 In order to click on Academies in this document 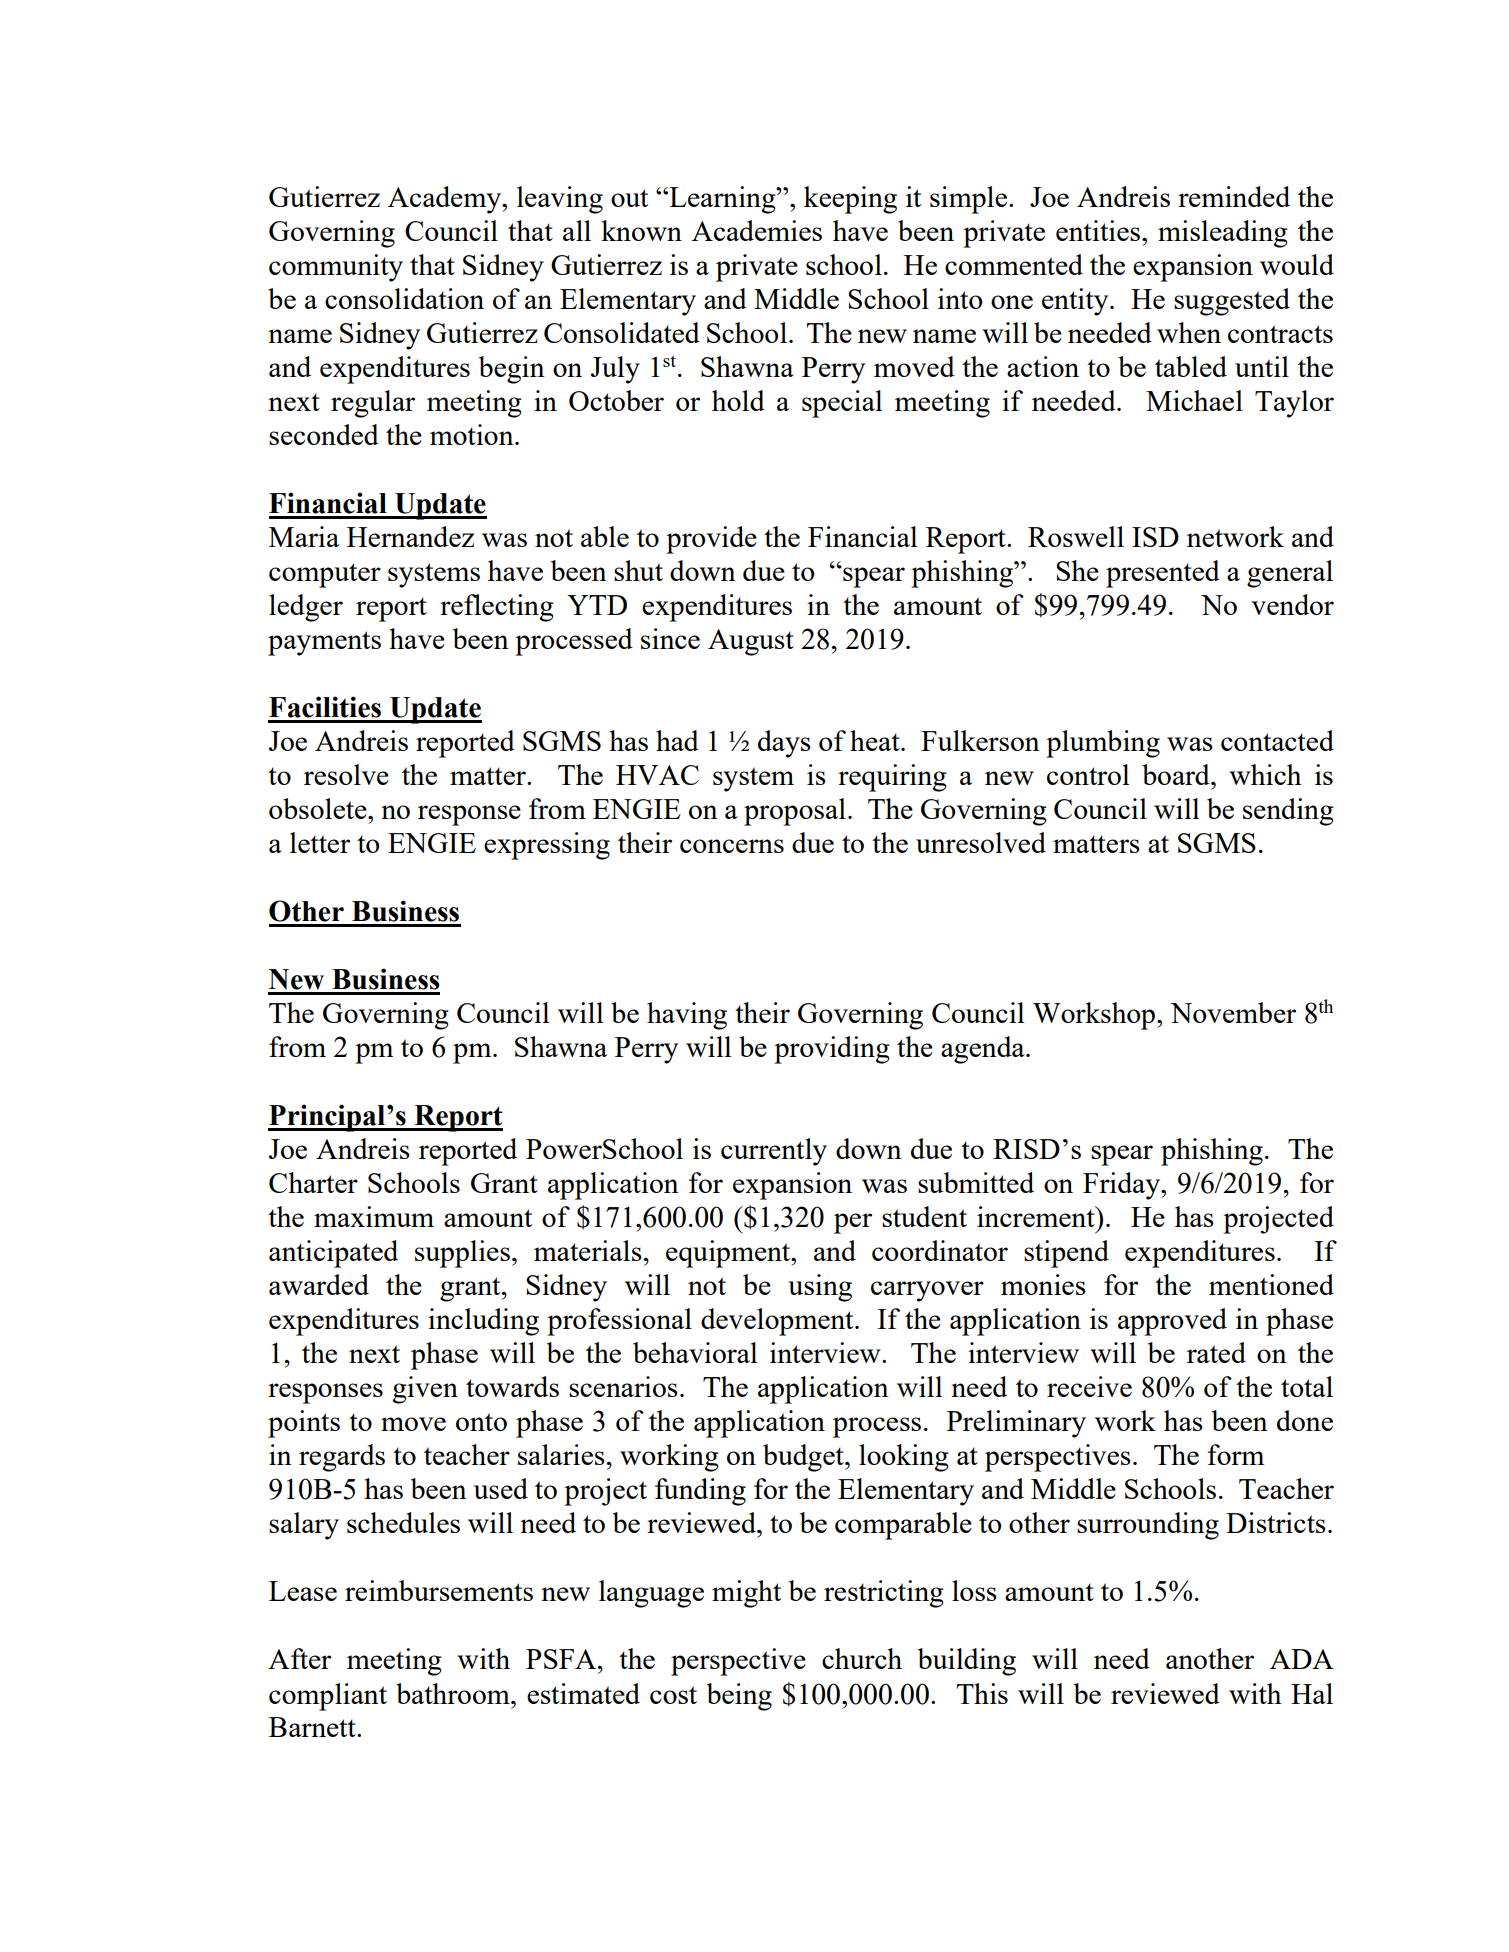, I will do `click(757, 230)`.
